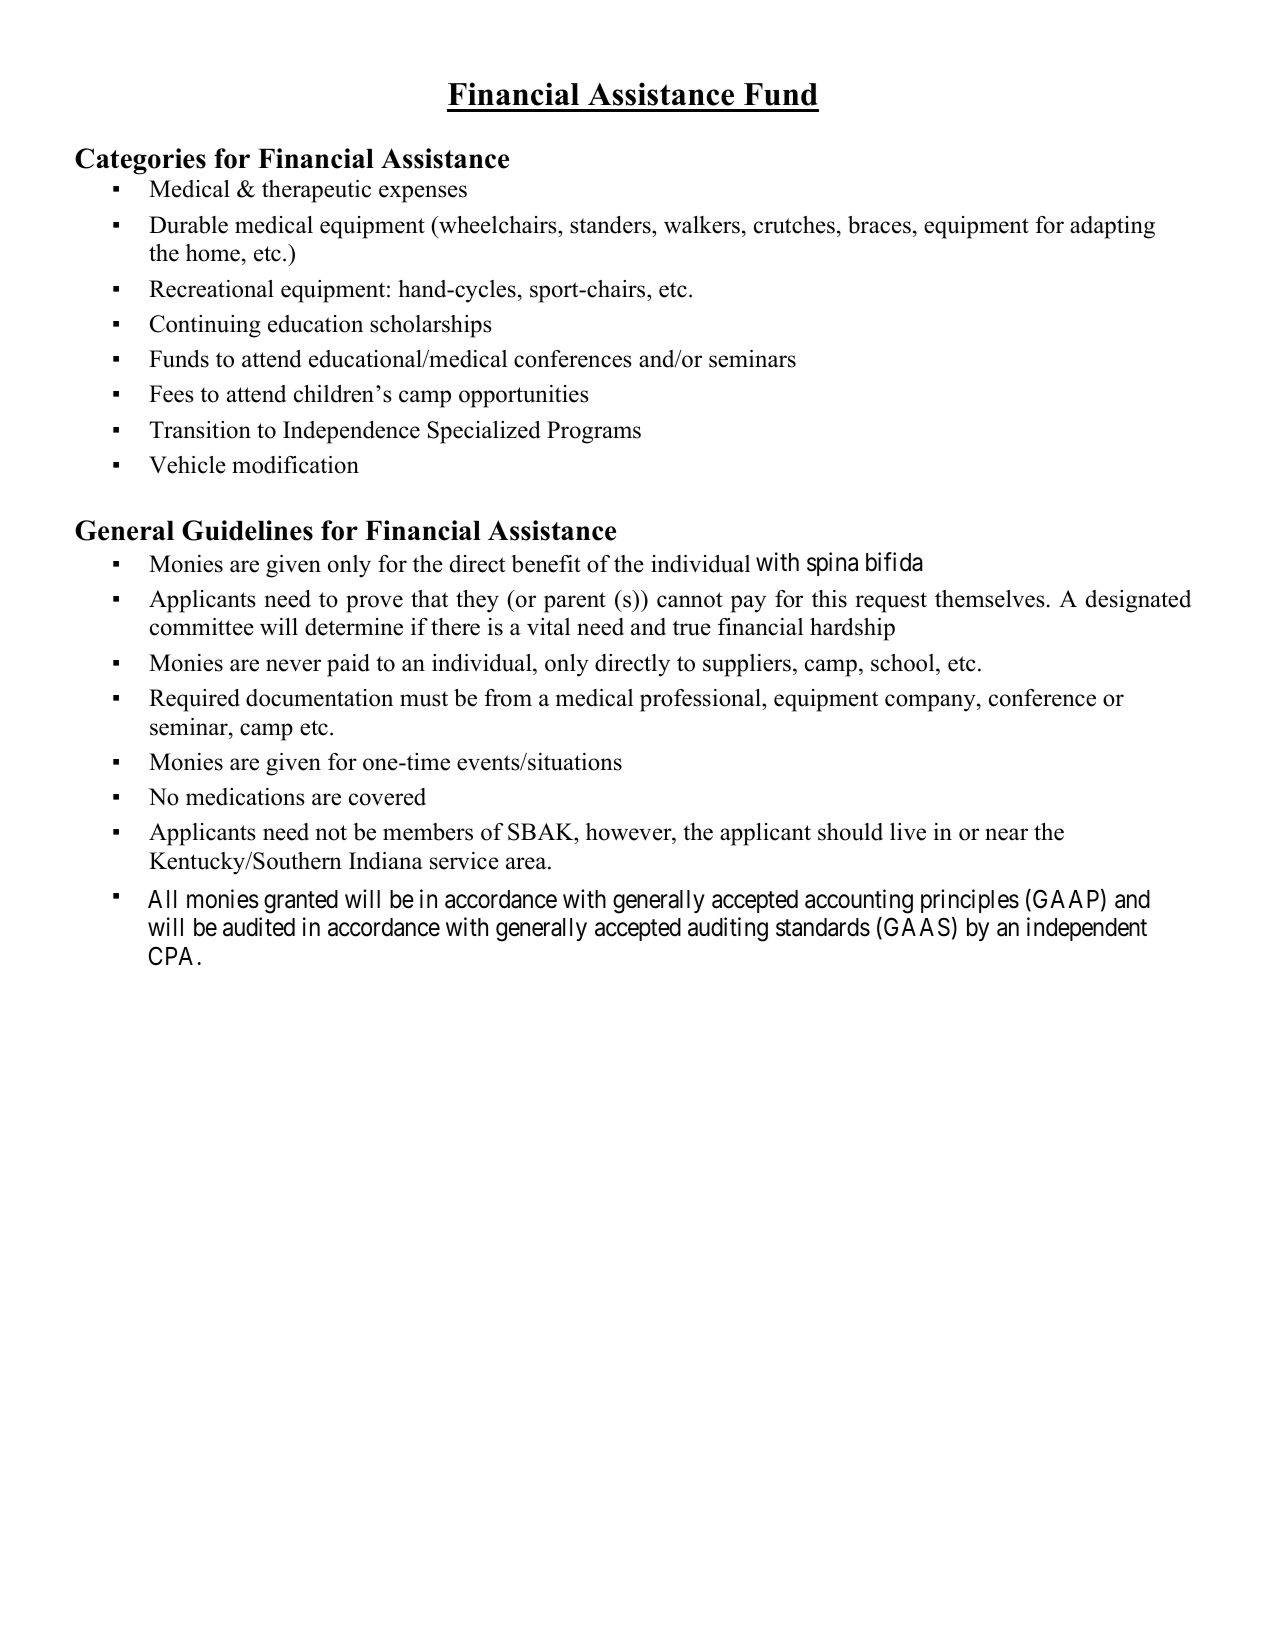 Image resolution: width=1267 pixels, height=1639 pixels. I want to click on medications, so click(245, 797).
